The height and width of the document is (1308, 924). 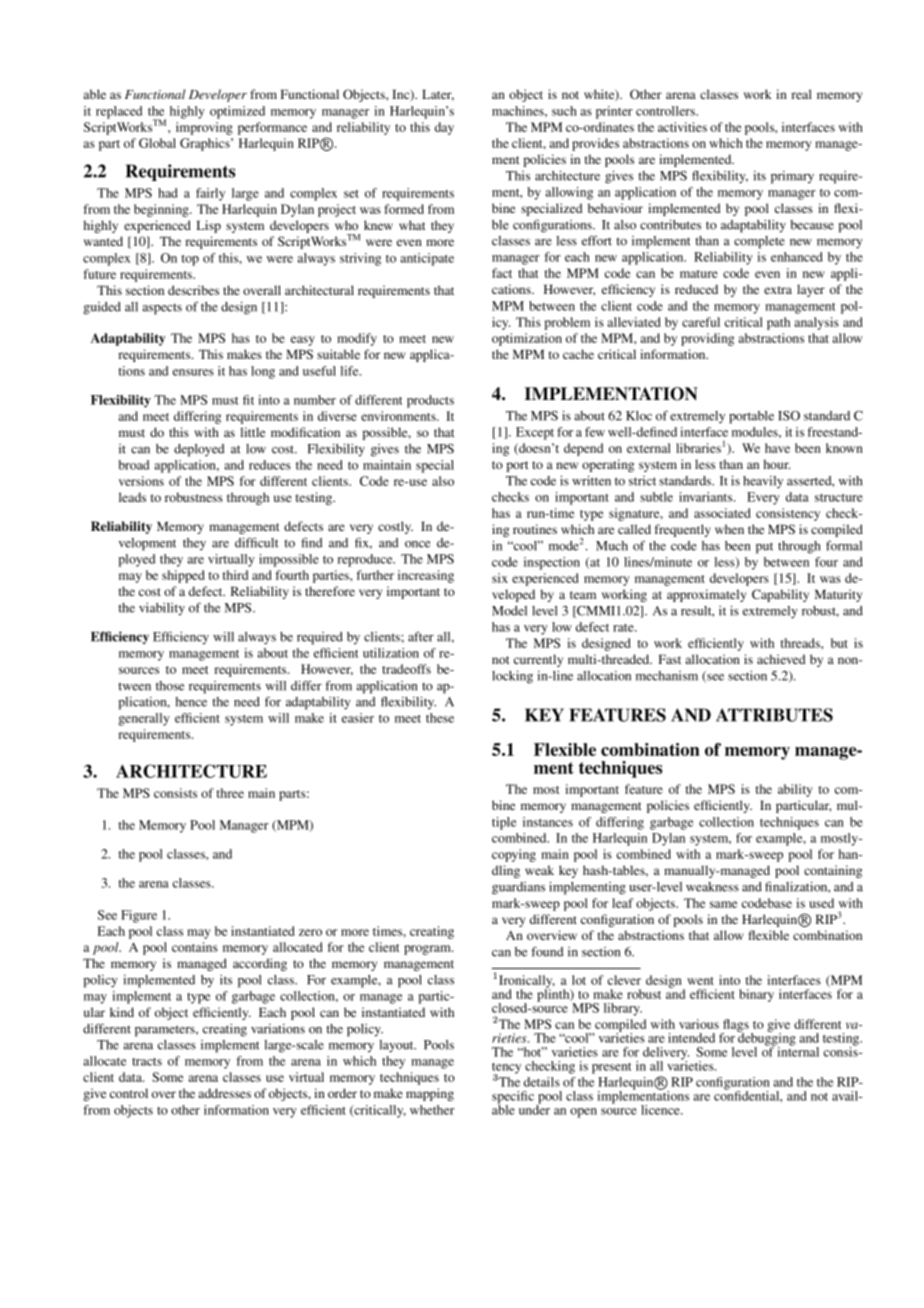 What do you see at coordinates (204, 128) in the document?
I see `improving` at bounding box center [204, 128].
